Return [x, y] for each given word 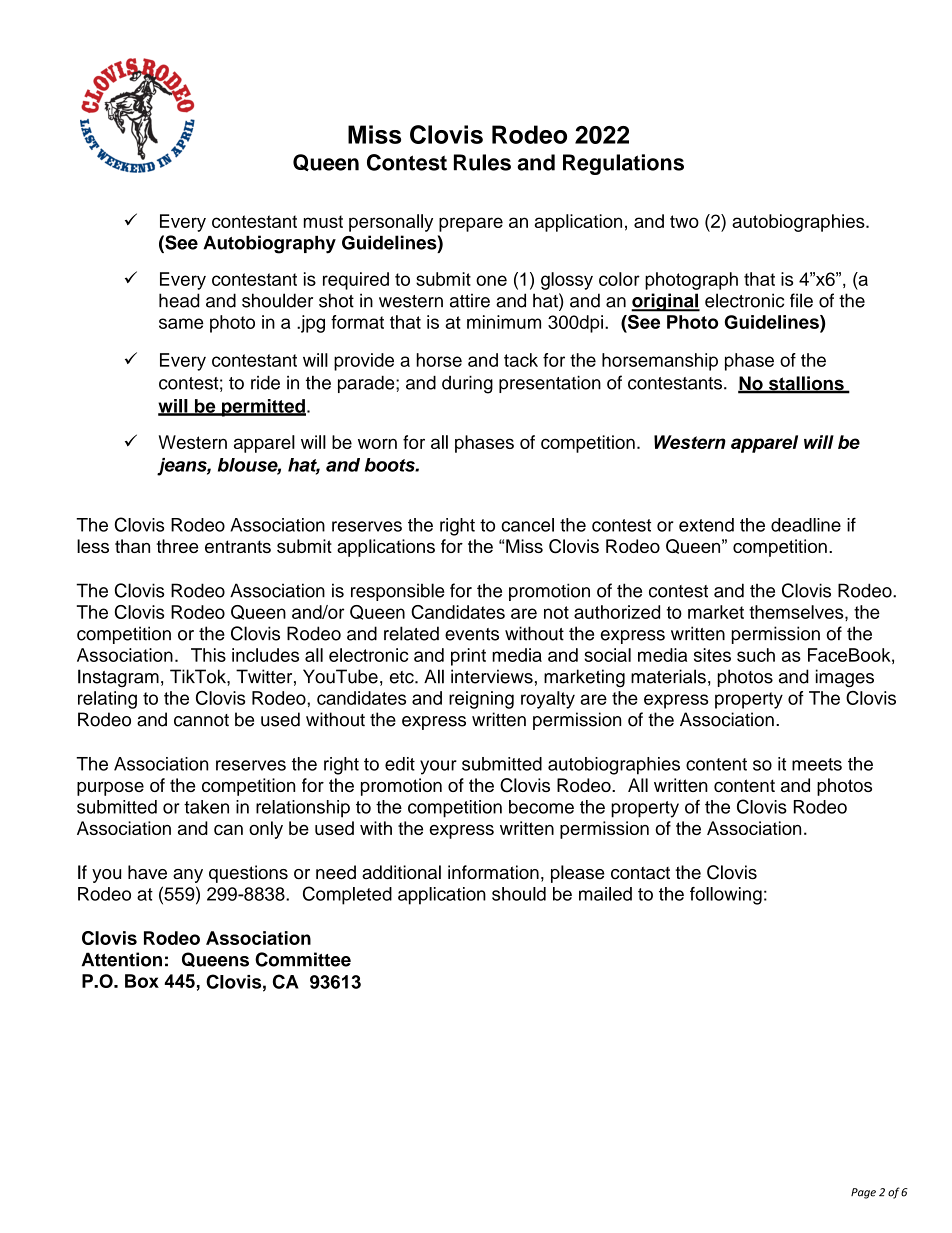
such [756, 655]
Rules [482, 162]
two [684, 221]
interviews [492, 676]
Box [142, 981]
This [208, 655]
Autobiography [269, 244]
